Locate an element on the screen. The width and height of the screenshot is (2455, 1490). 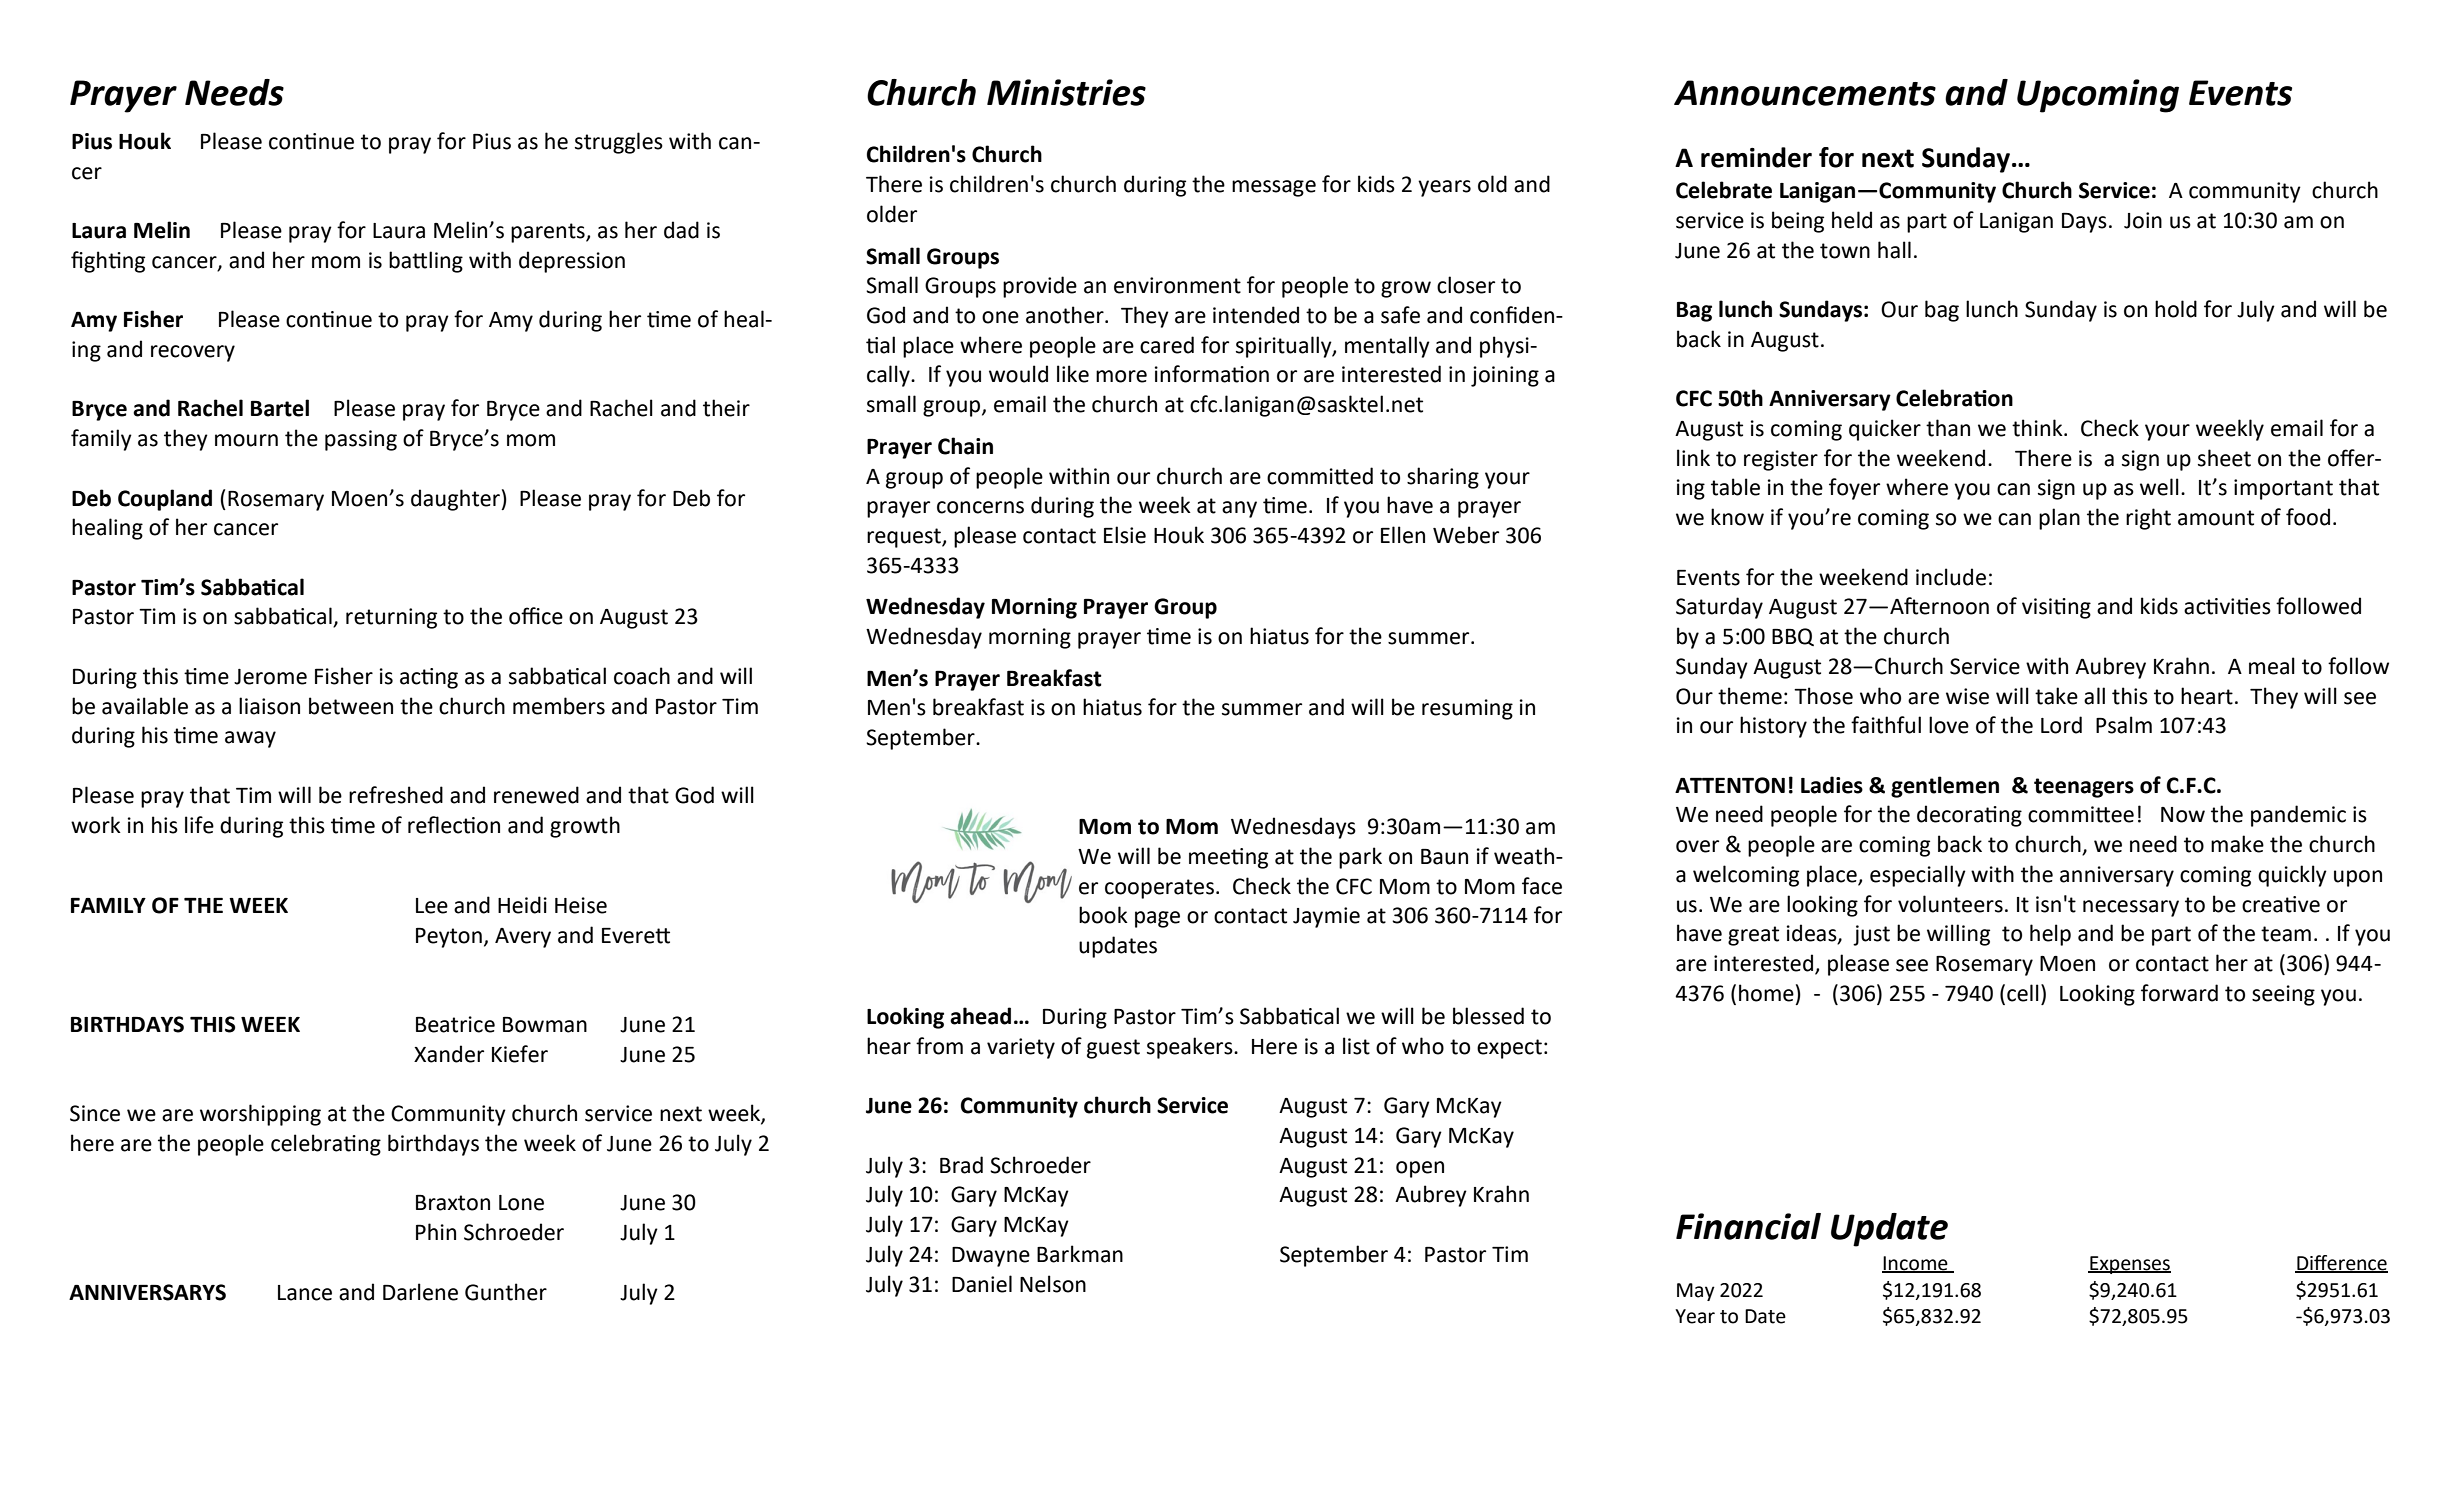
necessary is located at coordinates (2131, 908).
